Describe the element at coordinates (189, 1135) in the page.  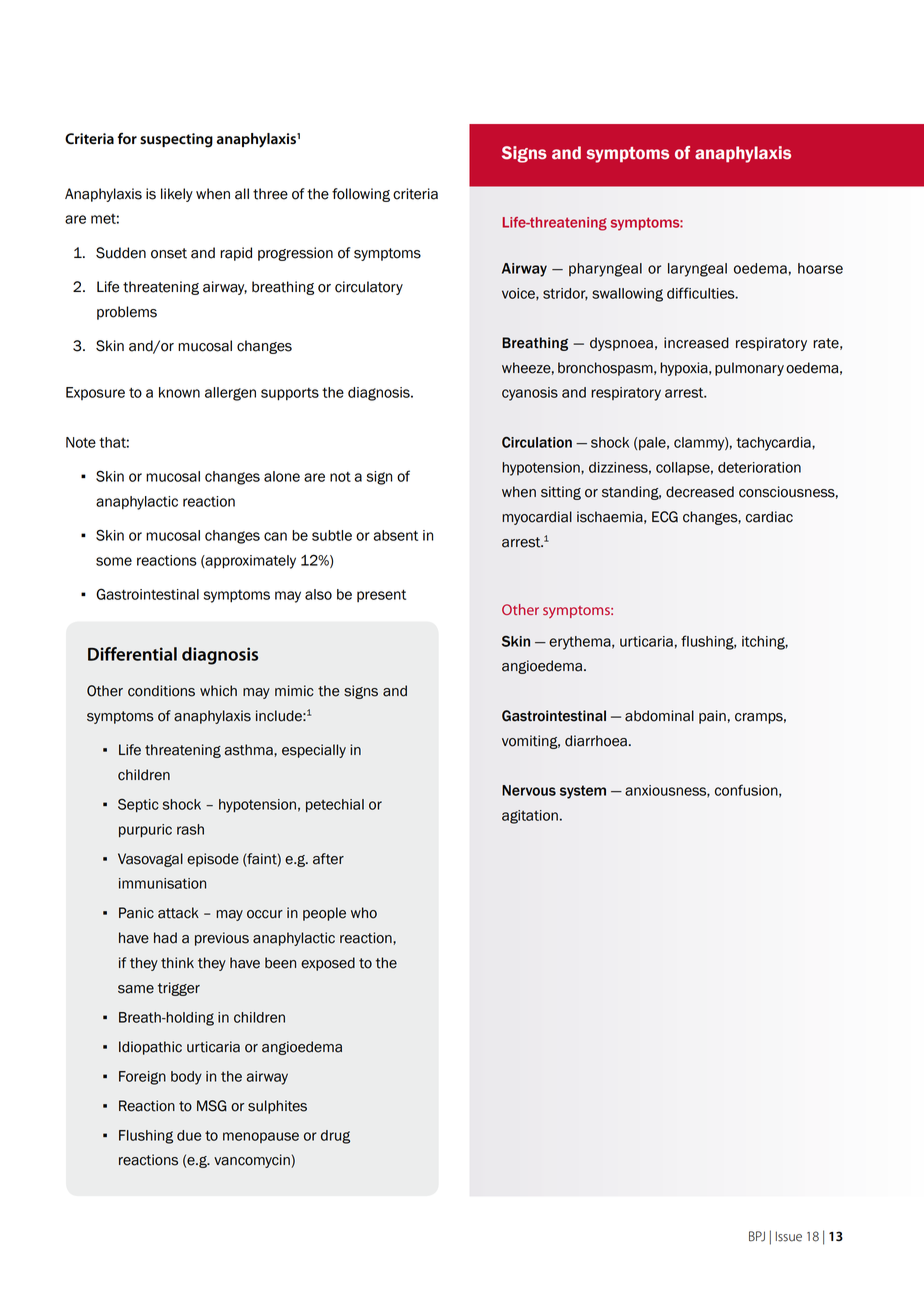
I see `due` at that location.
